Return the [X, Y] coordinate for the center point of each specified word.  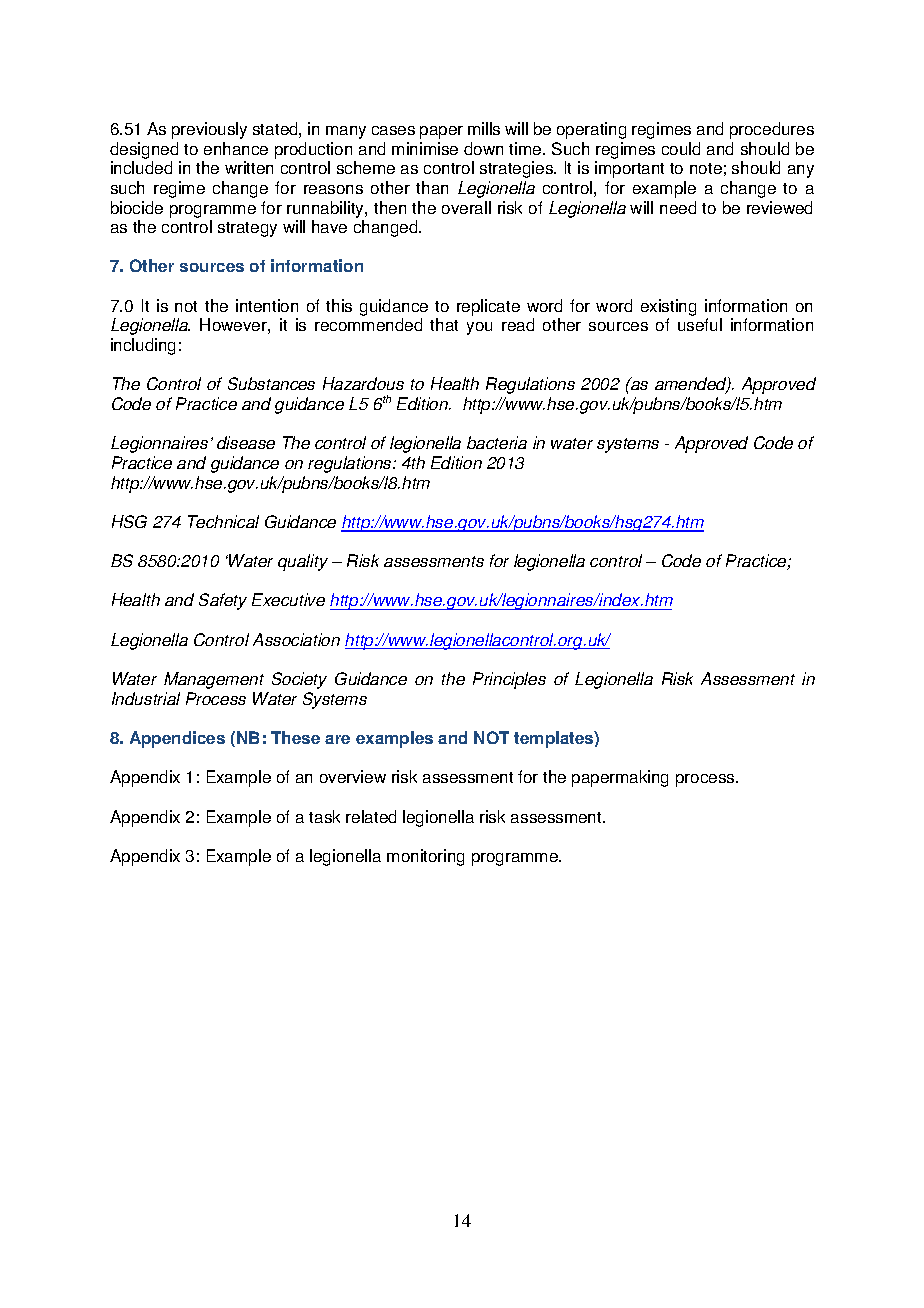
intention [267, 305]
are [337, 739]
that [444, 324]
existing [668, 307]
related [371, 816]
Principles [509, 680]
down [483, 148]
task [324, 816]
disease [246, 442]
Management [214, 680]
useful [700, 324]
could [681, 148]
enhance [236, 148]
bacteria [497, 442]
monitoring [425, 857]
